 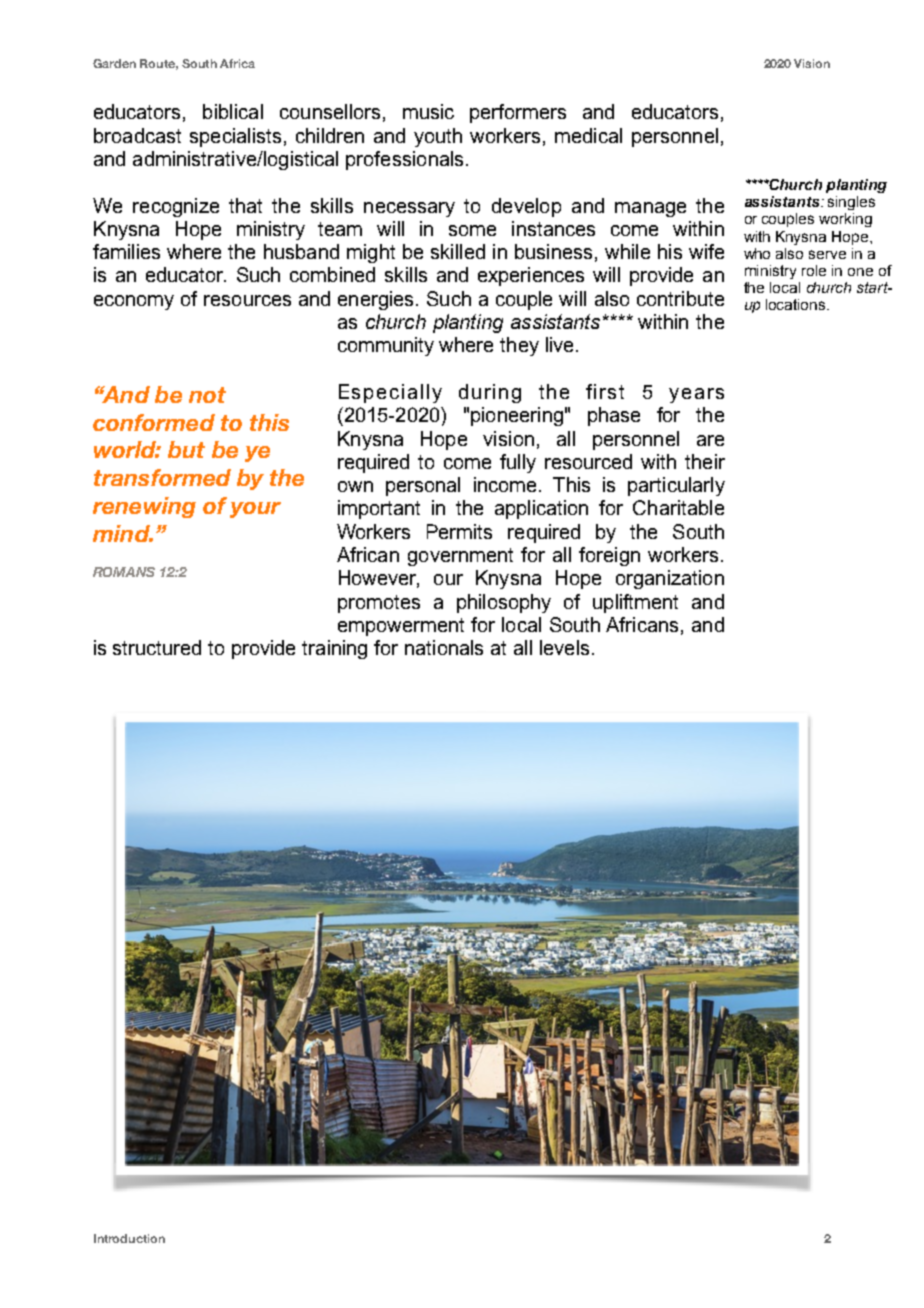 What do you see at coordinates (334, 649) in the screenshot?
I see `training` at bounding box center [334, 649].
